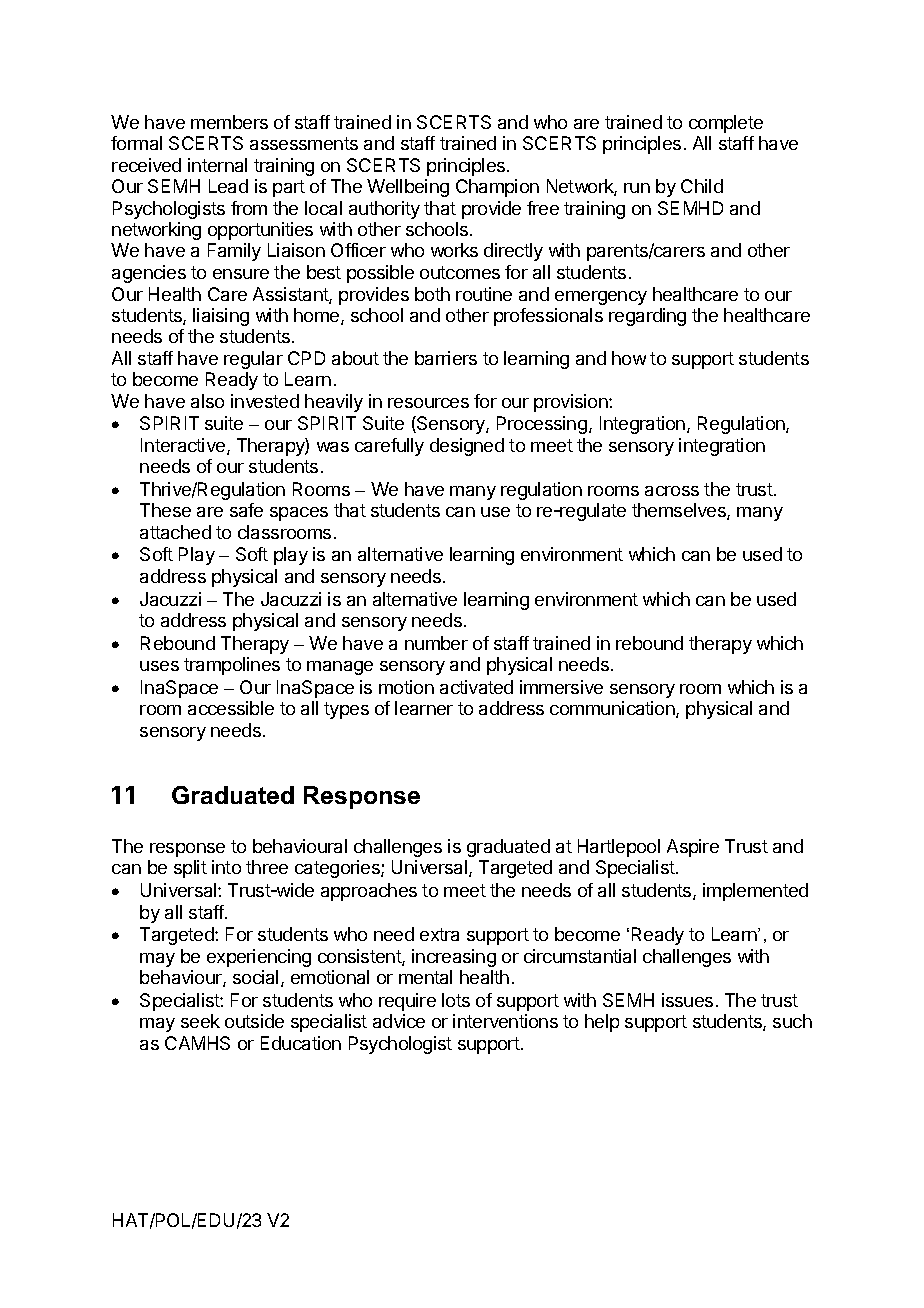 The image size is (924, 1308). I want to click on seek, so click(200, 1021).
